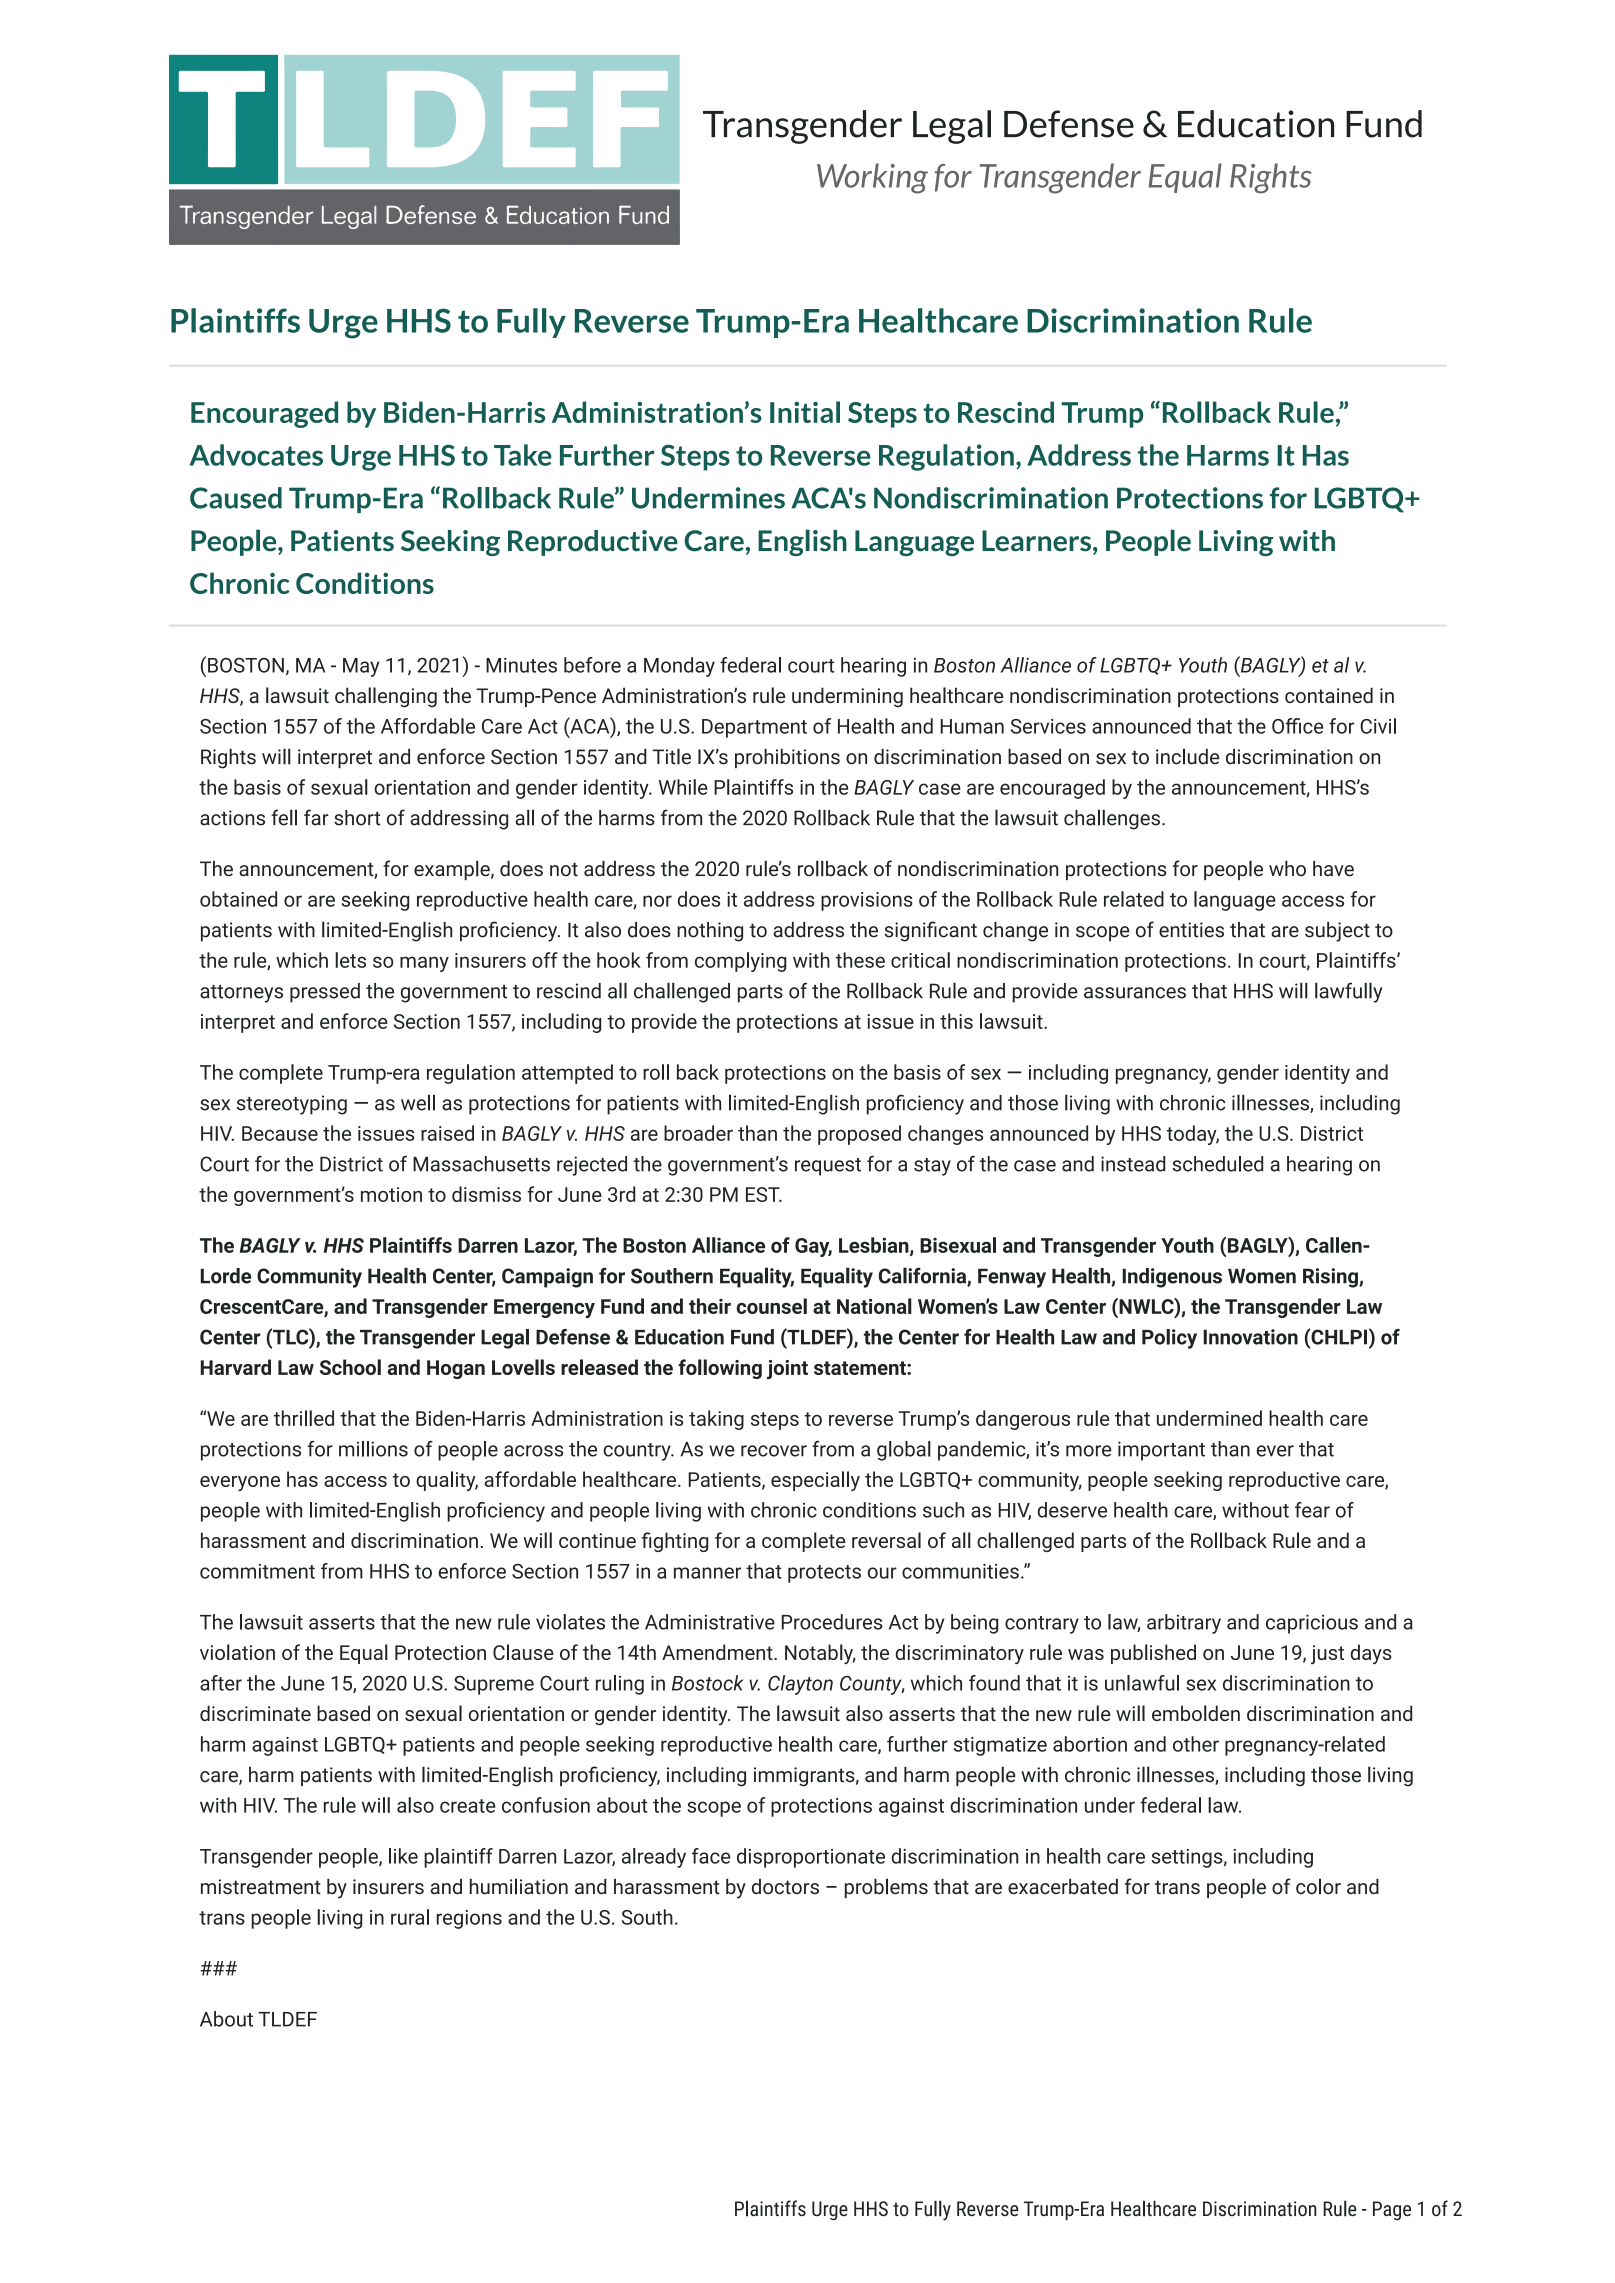 The image size is (1615, 2283). Describe the element at coordinates (787, 1369) in the screenshot. I see `joint` at that location.
